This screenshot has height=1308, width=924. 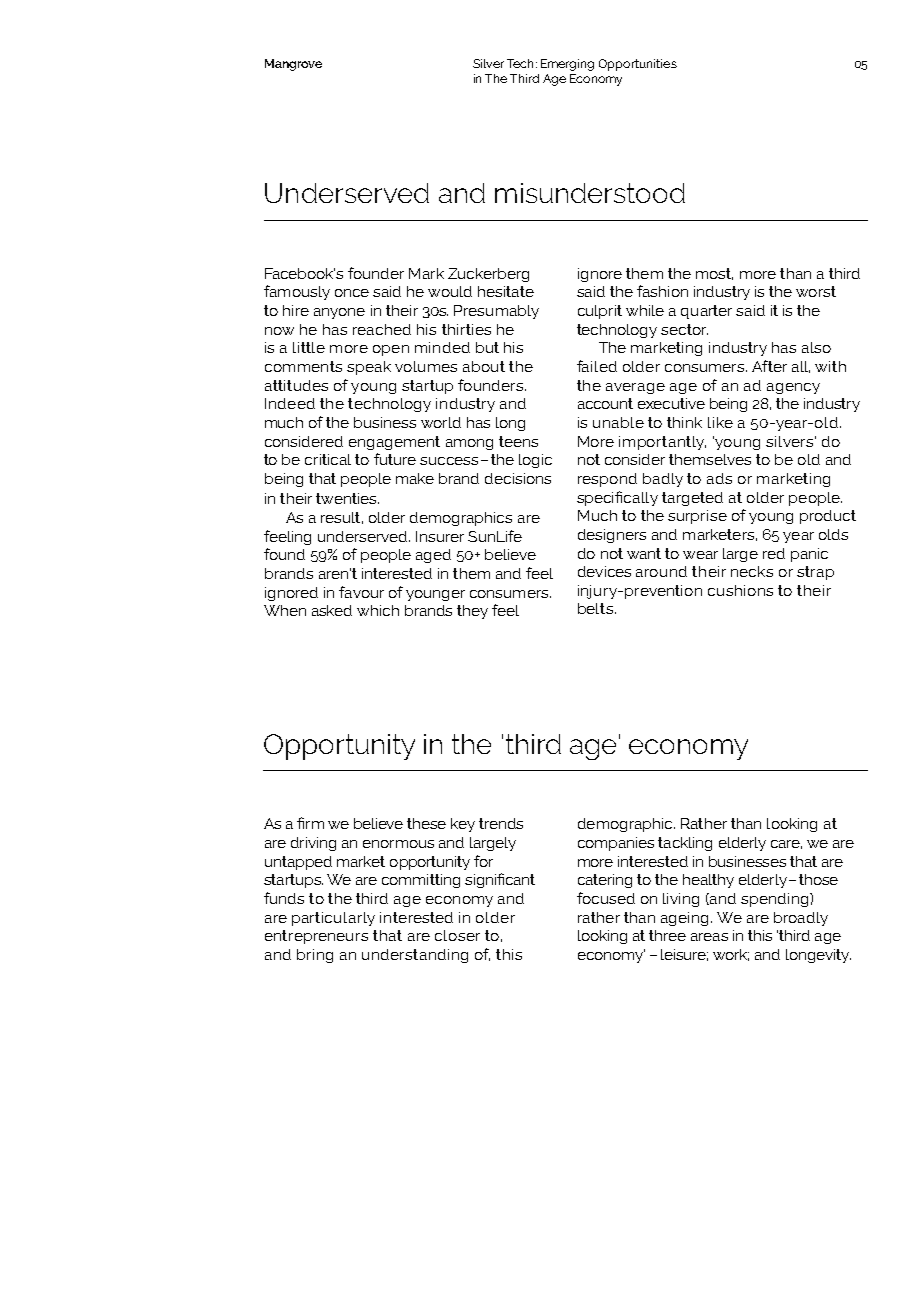 I want to click on decisions, so click(x=518, y=478).
